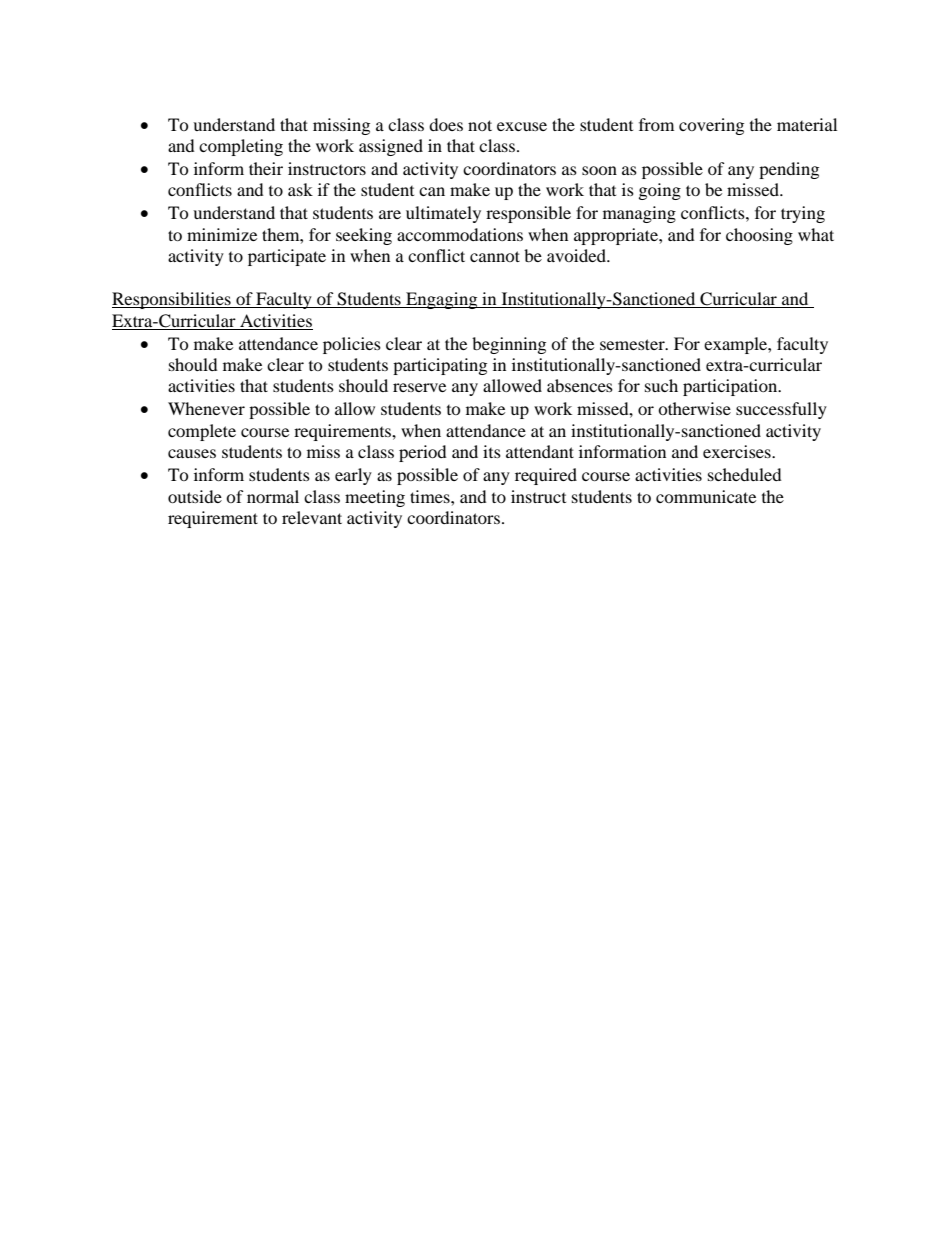 The image size is (952, 1233). What do you see at coordinates (509, 345) in the document?
I see `beginning` at bounding box center [509, 345].
